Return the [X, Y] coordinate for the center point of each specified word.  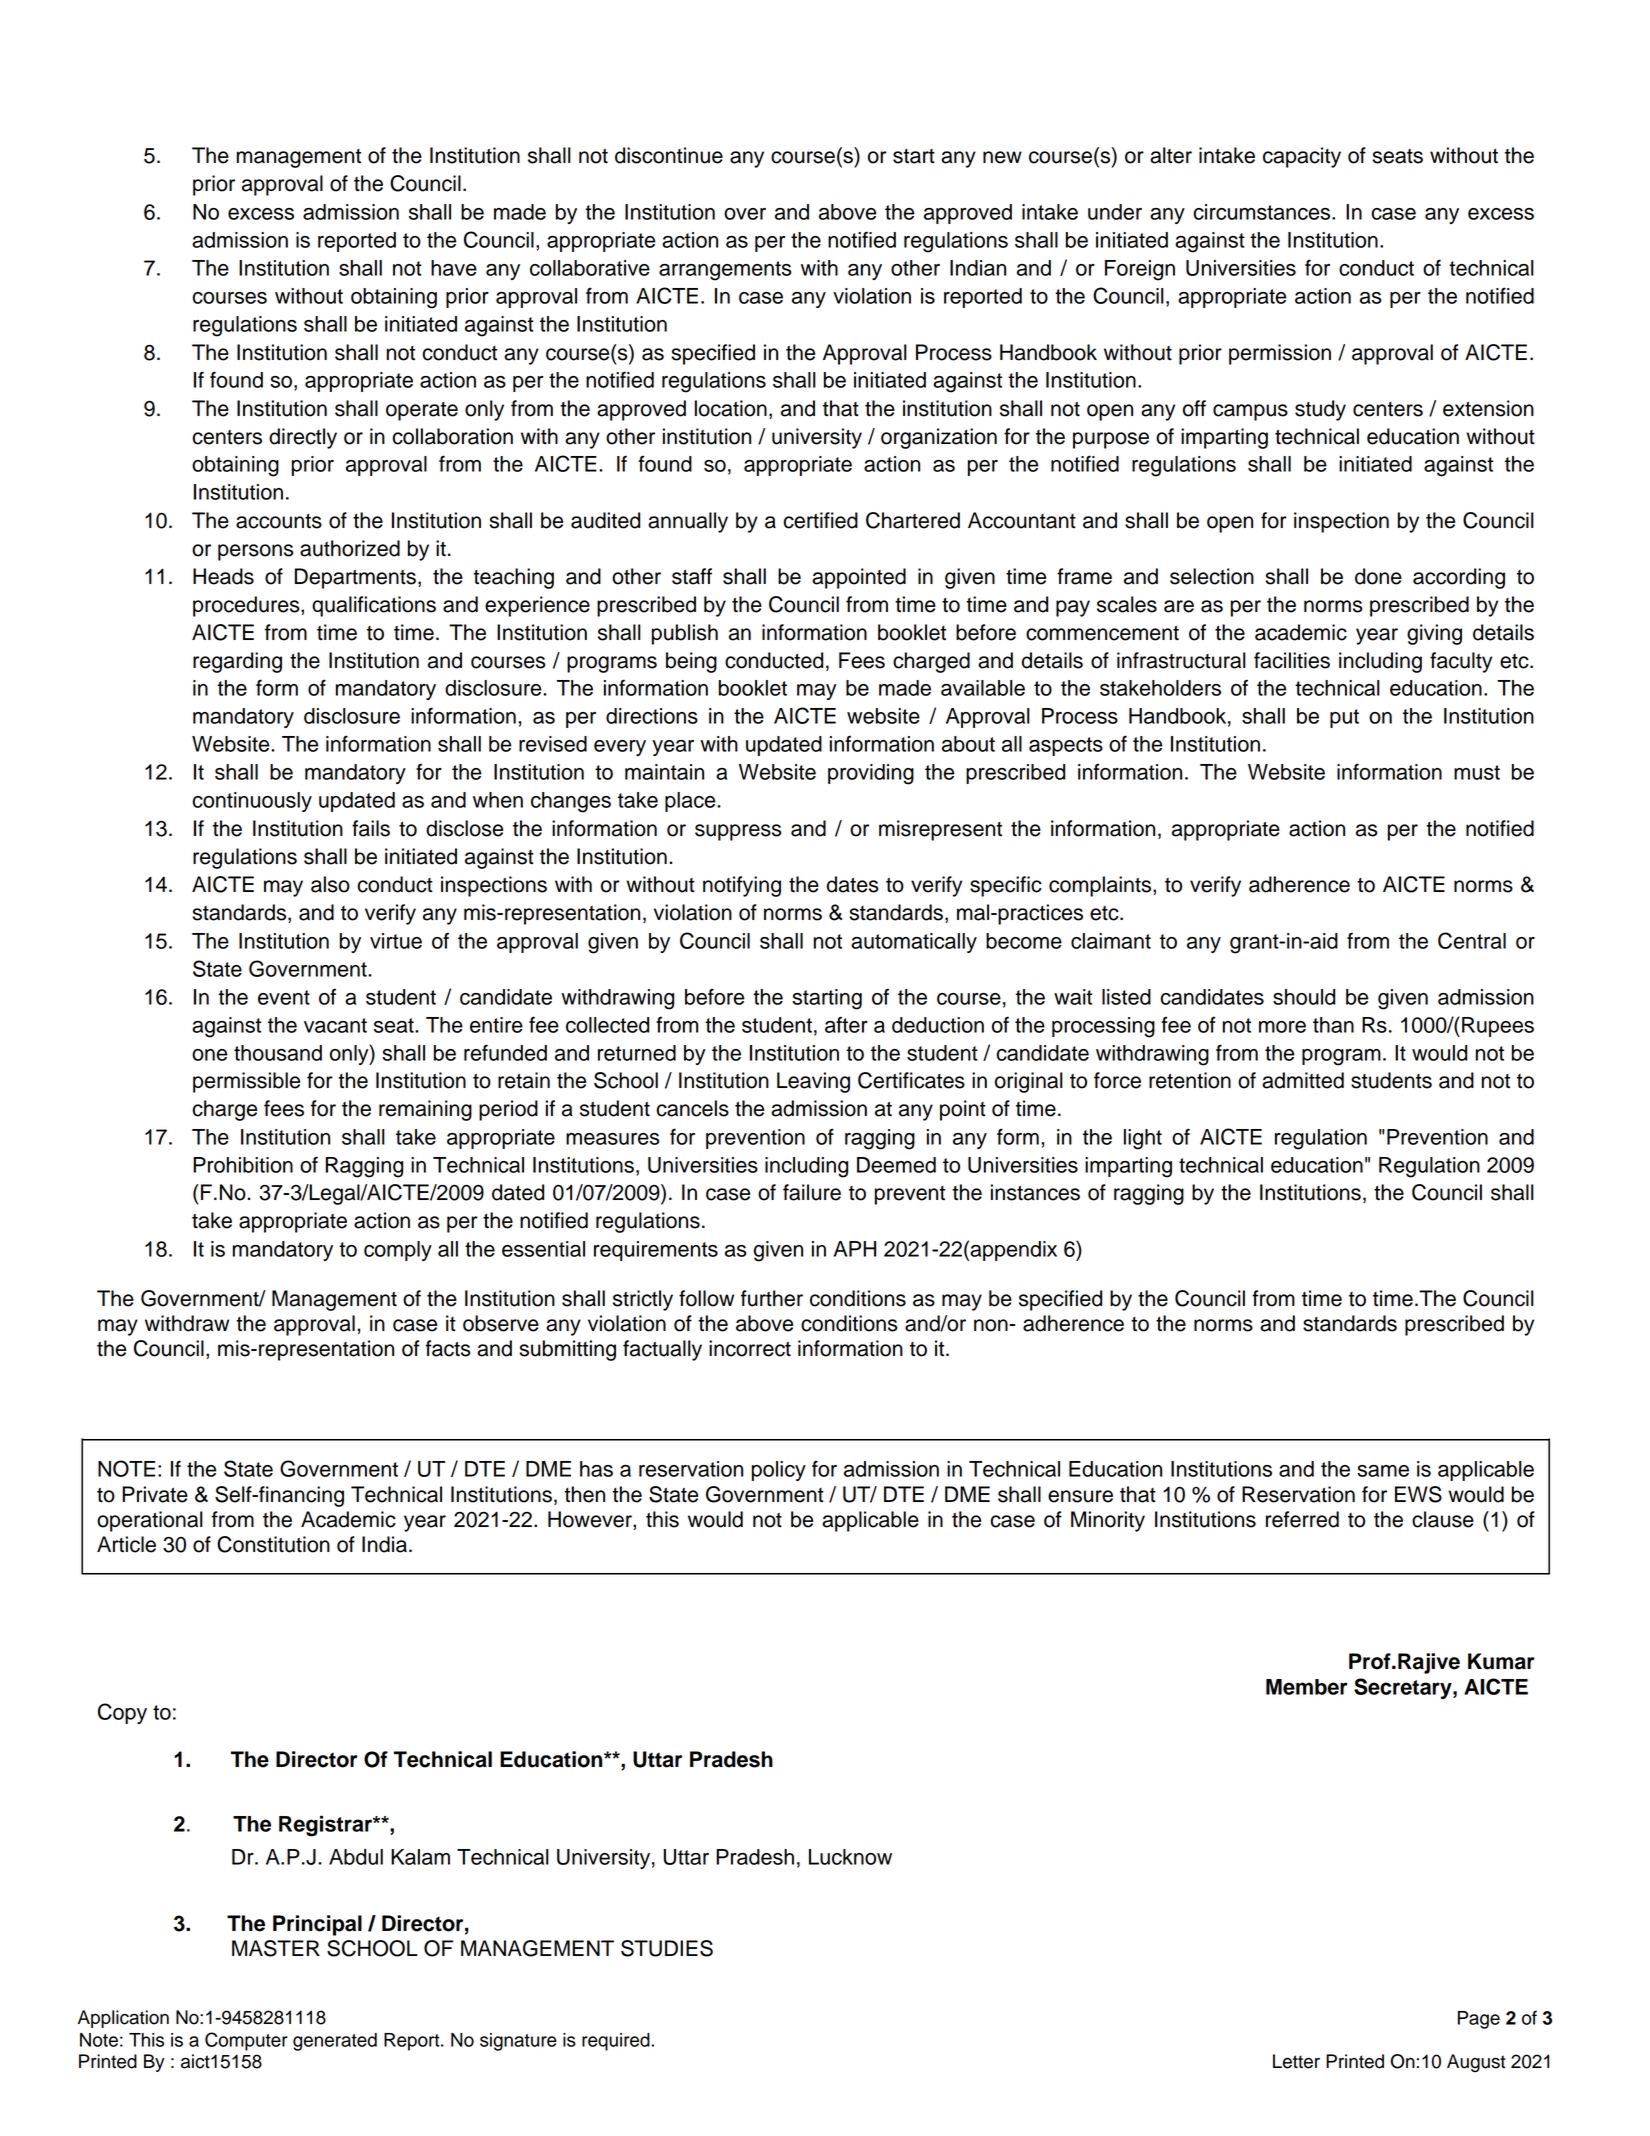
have [454, 268]
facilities [1292, 660]
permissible [246, 1082]
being [691, 662]
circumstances [1263, 212]
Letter [1296, 2061]
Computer [246, 2041]
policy [779, 1471]
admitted [1303, 1080]
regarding [237, 662]
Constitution [273, 1544]
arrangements [725, 271]
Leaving [813, 1082]
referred [1302, 1519]
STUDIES [667, 1948]
